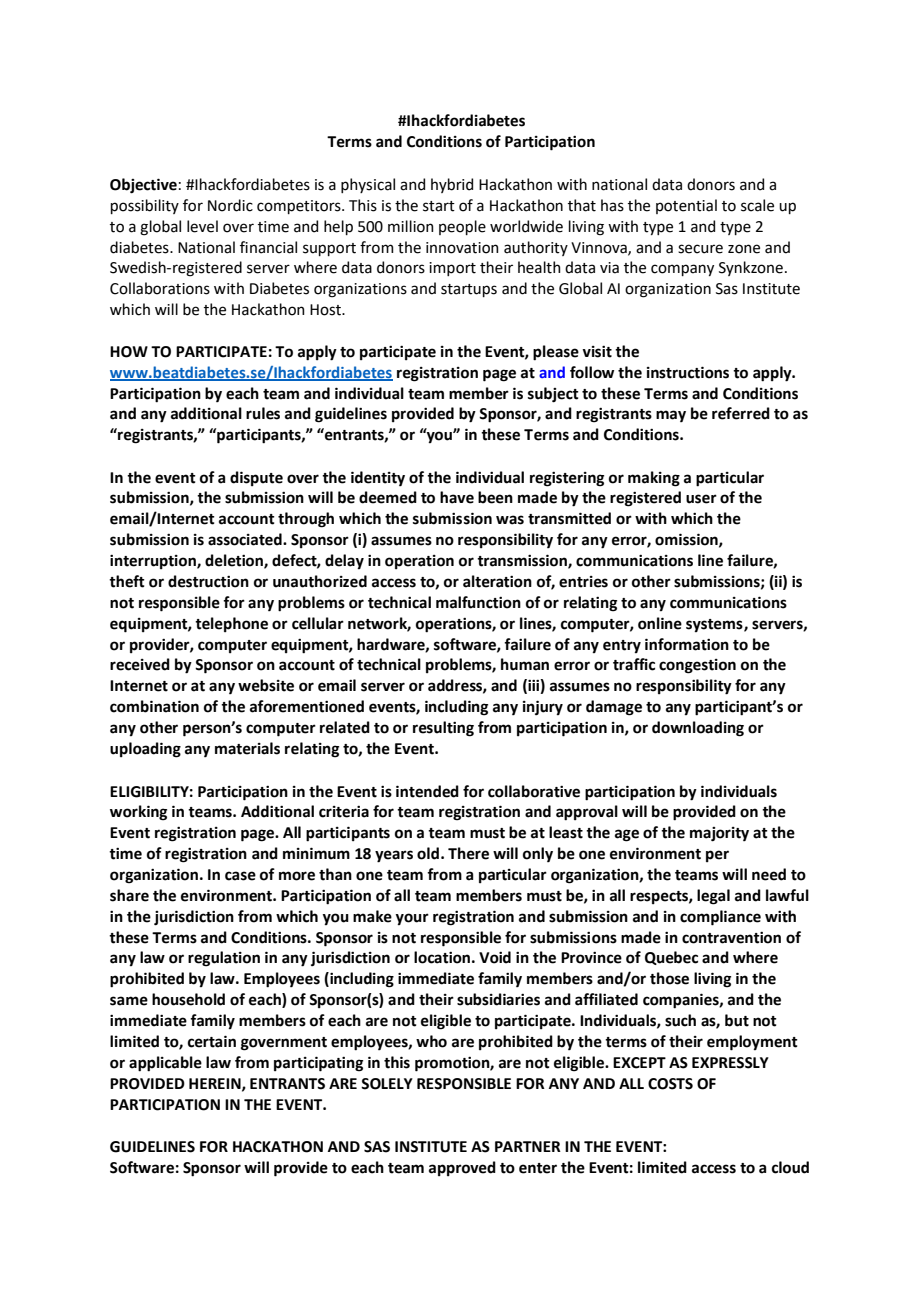  What do you see at coordinates (697, 666) in the document?
I see `congestion` at bounding box center [697, 666].
